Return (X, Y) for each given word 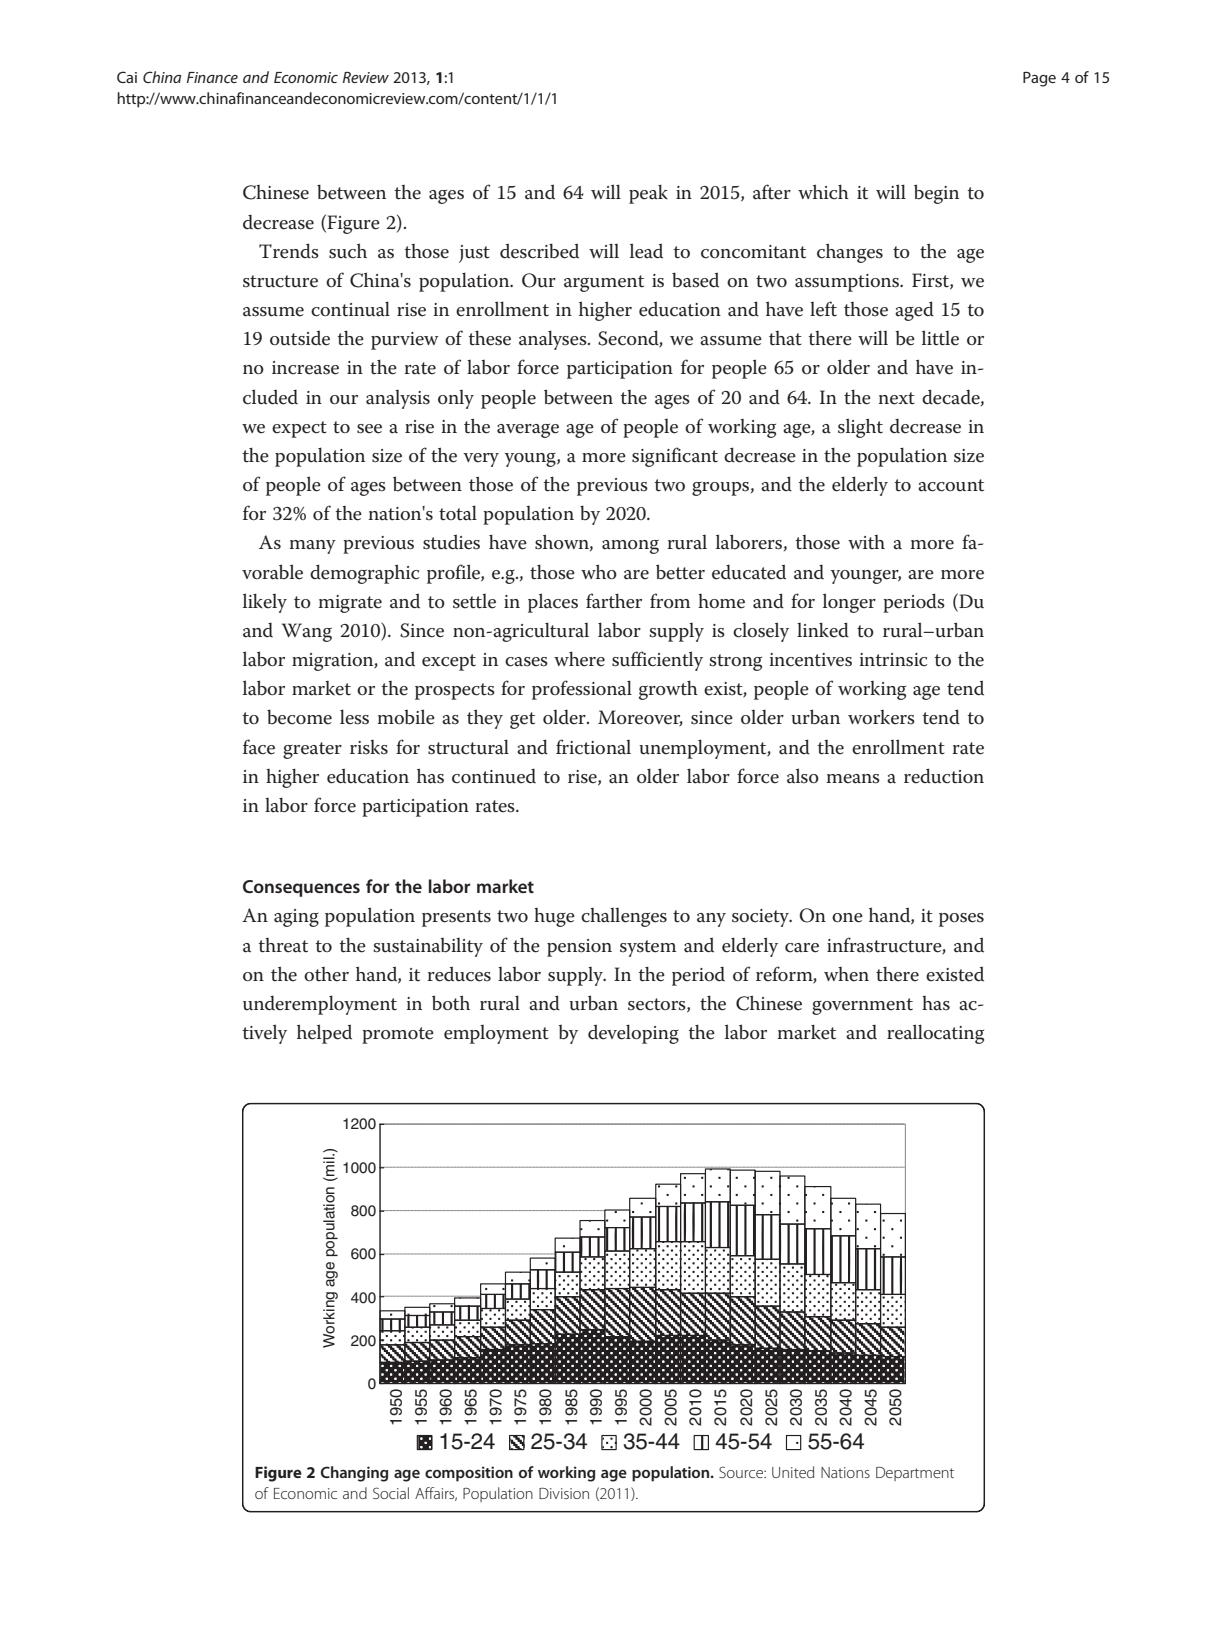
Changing (354, 1474)
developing (633, 1034)
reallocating (935, 1034)
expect (299, 429)
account (951, 485)
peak (648, 194)
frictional (593, 747)
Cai (127, 77)
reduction (944, 776)
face (259, 747)
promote (398, 1035)
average (528, 431)
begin (936, 194)
